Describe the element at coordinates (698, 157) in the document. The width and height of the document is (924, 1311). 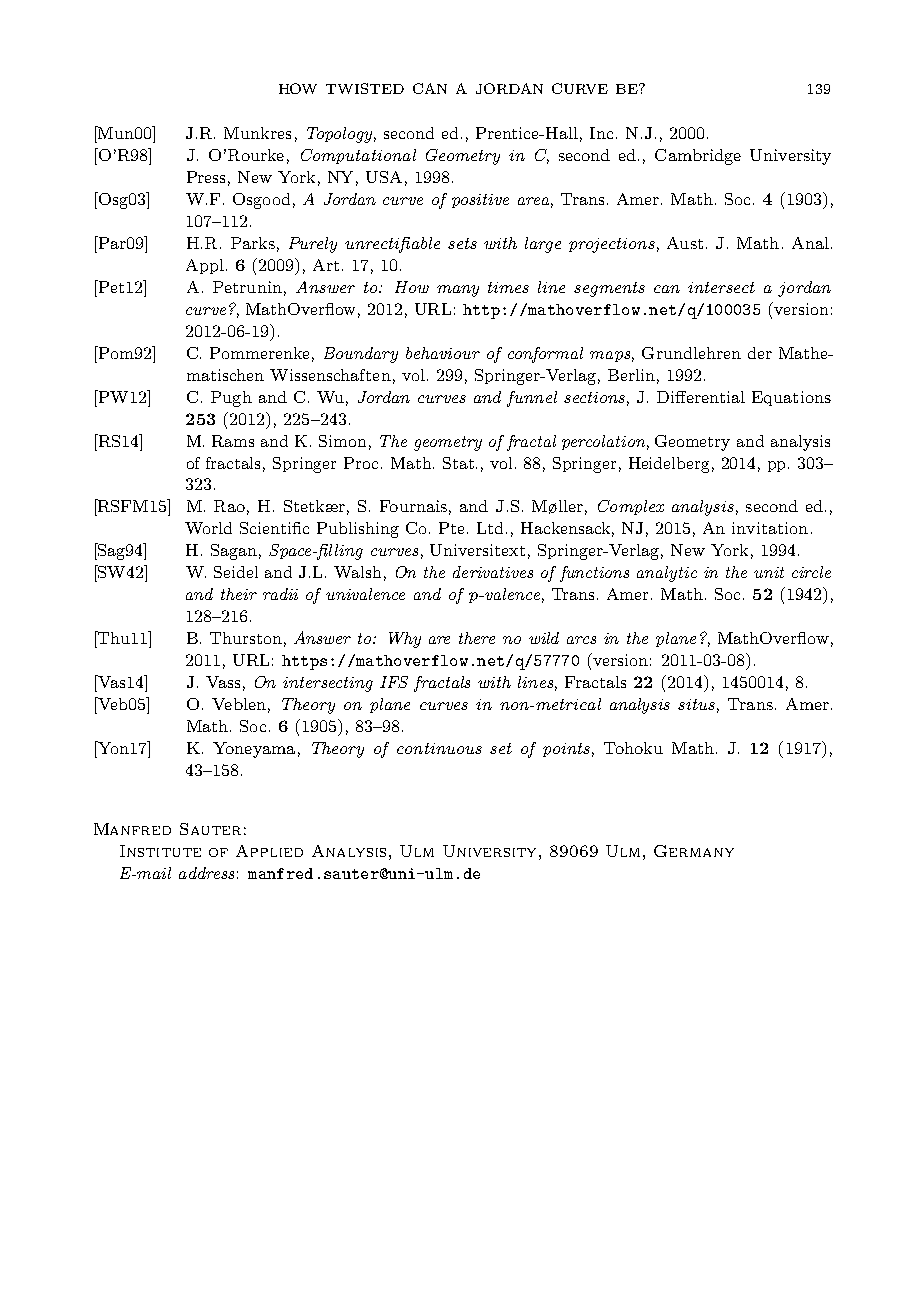
I see `Cambridge` at that location.
